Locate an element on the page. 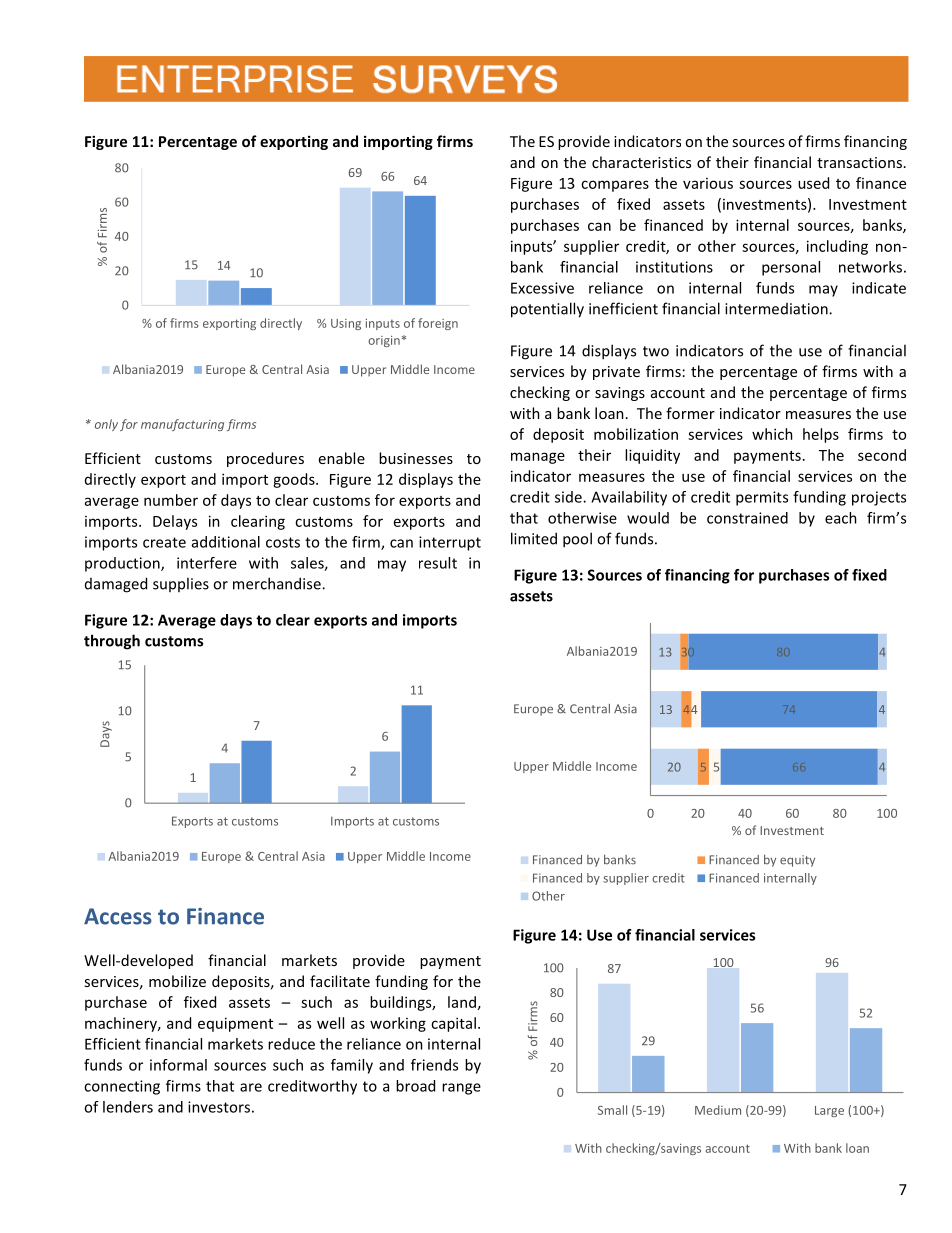  informal is located at coordinates (178, 1065).
